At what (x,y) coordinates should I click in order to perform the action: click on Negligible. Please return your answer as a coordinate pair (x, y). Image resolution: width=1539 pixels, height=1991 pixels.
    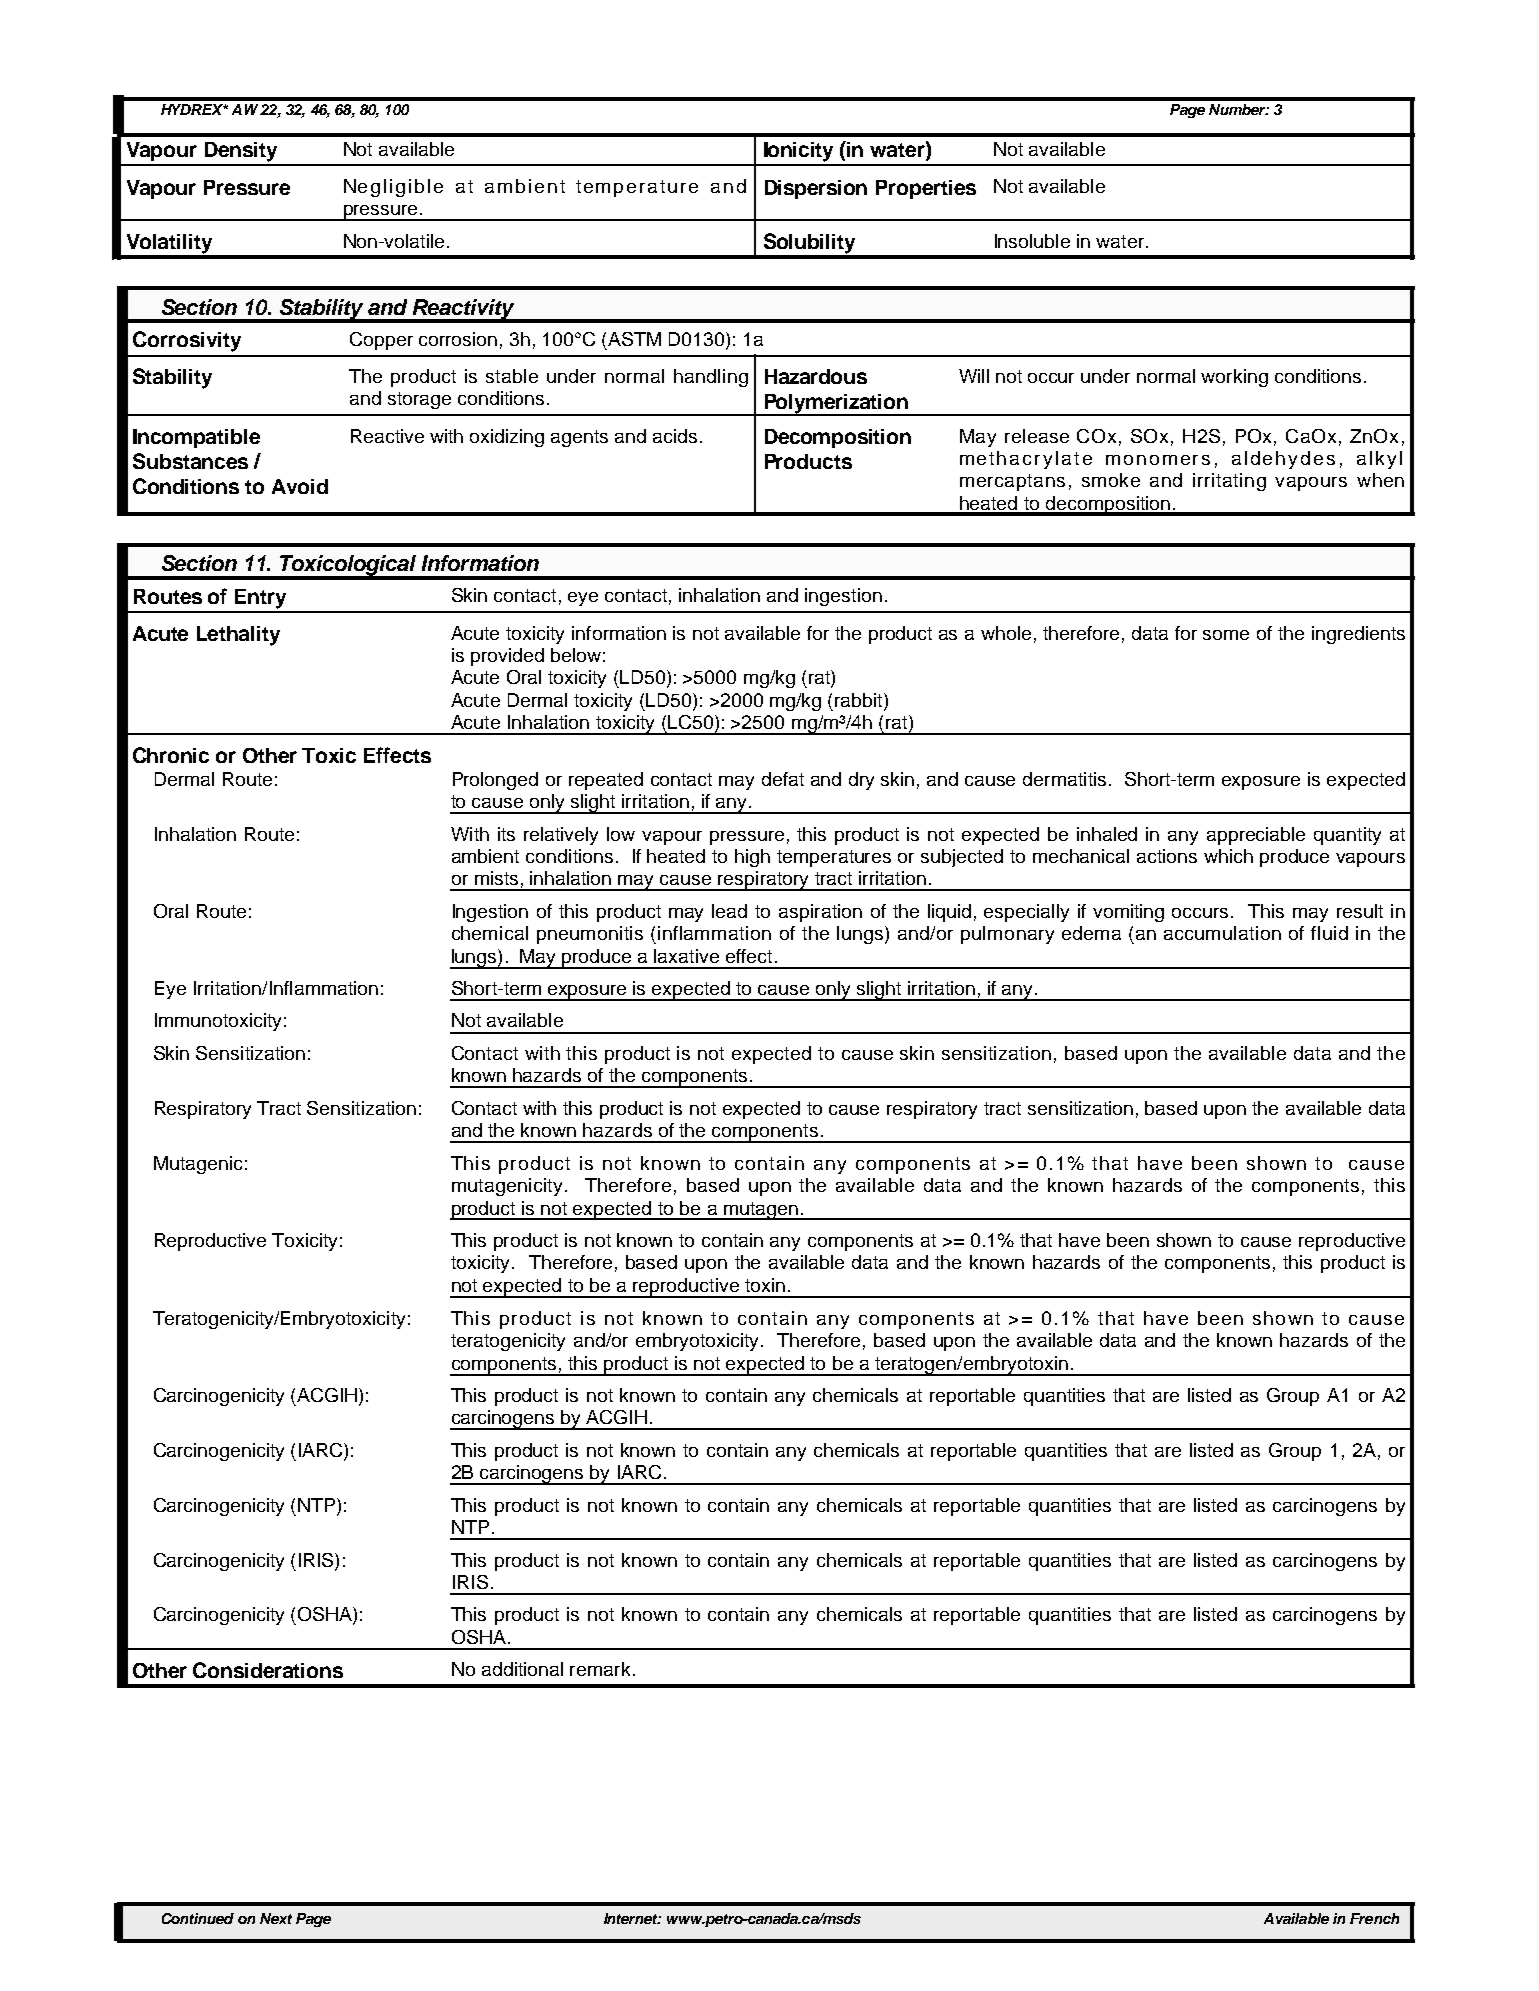
    Looking at the image, I should click on (393, 188).
